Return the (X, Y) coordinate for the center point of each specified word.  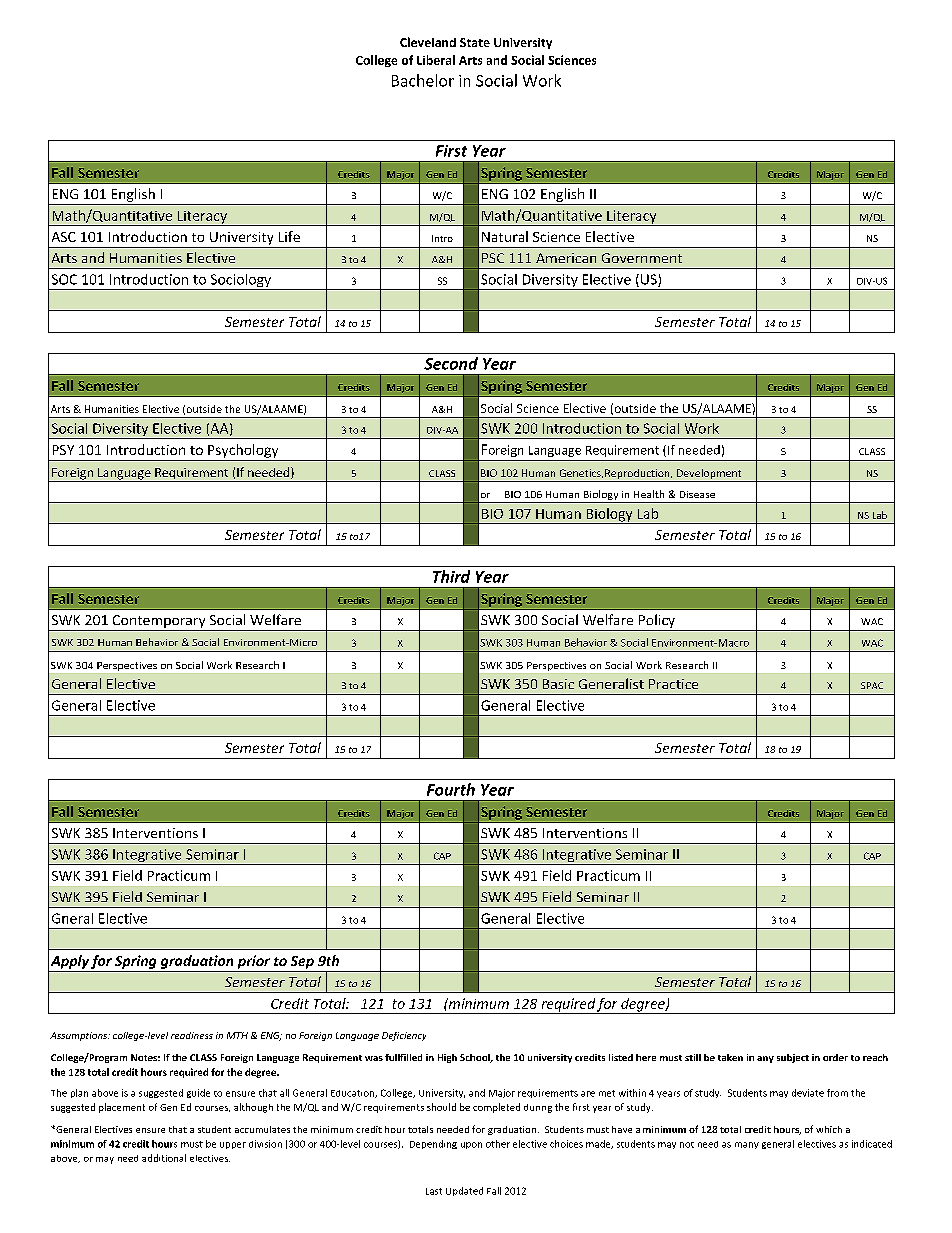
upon (471, 1145)
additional (164, 1158)
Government (642, 258)
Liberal (436, 60)
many (747, 1145)
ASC (64, 237)
